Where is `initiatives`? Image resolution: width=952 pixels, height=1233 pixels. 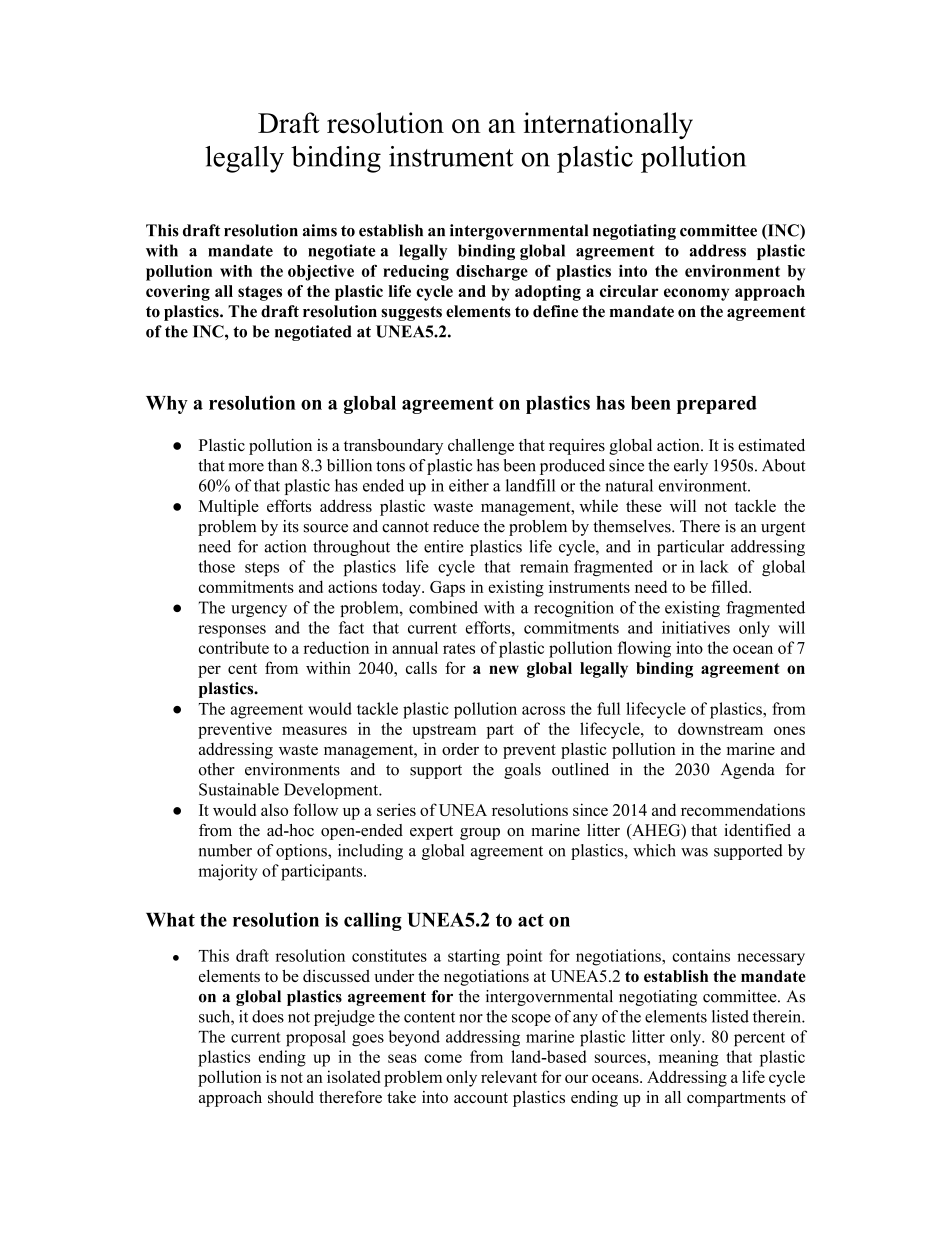
initiatives is located at coordinates (696, 627).
